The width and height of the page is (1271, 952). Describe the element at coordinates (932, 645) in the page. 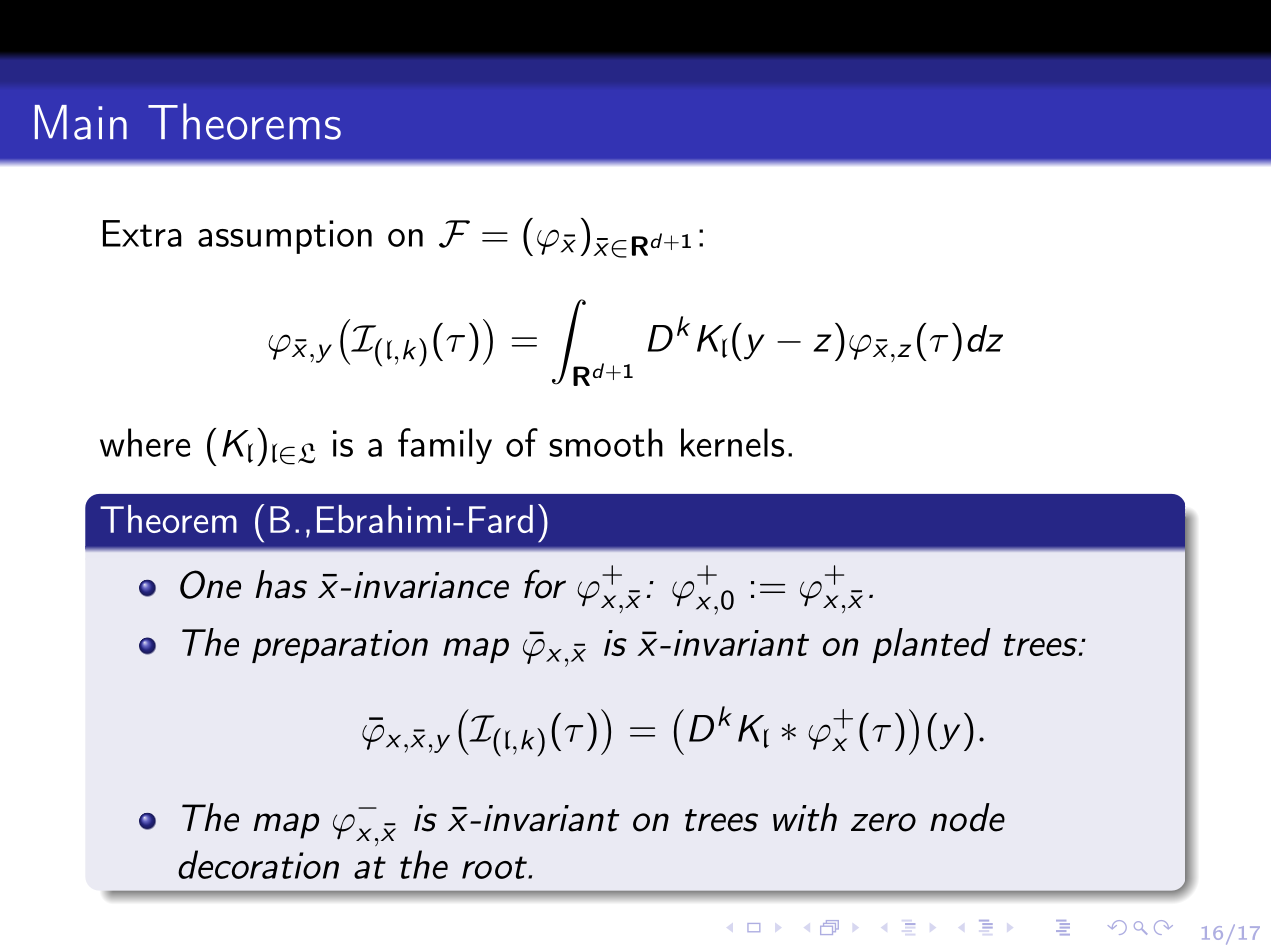

I see `planted` at that location.
